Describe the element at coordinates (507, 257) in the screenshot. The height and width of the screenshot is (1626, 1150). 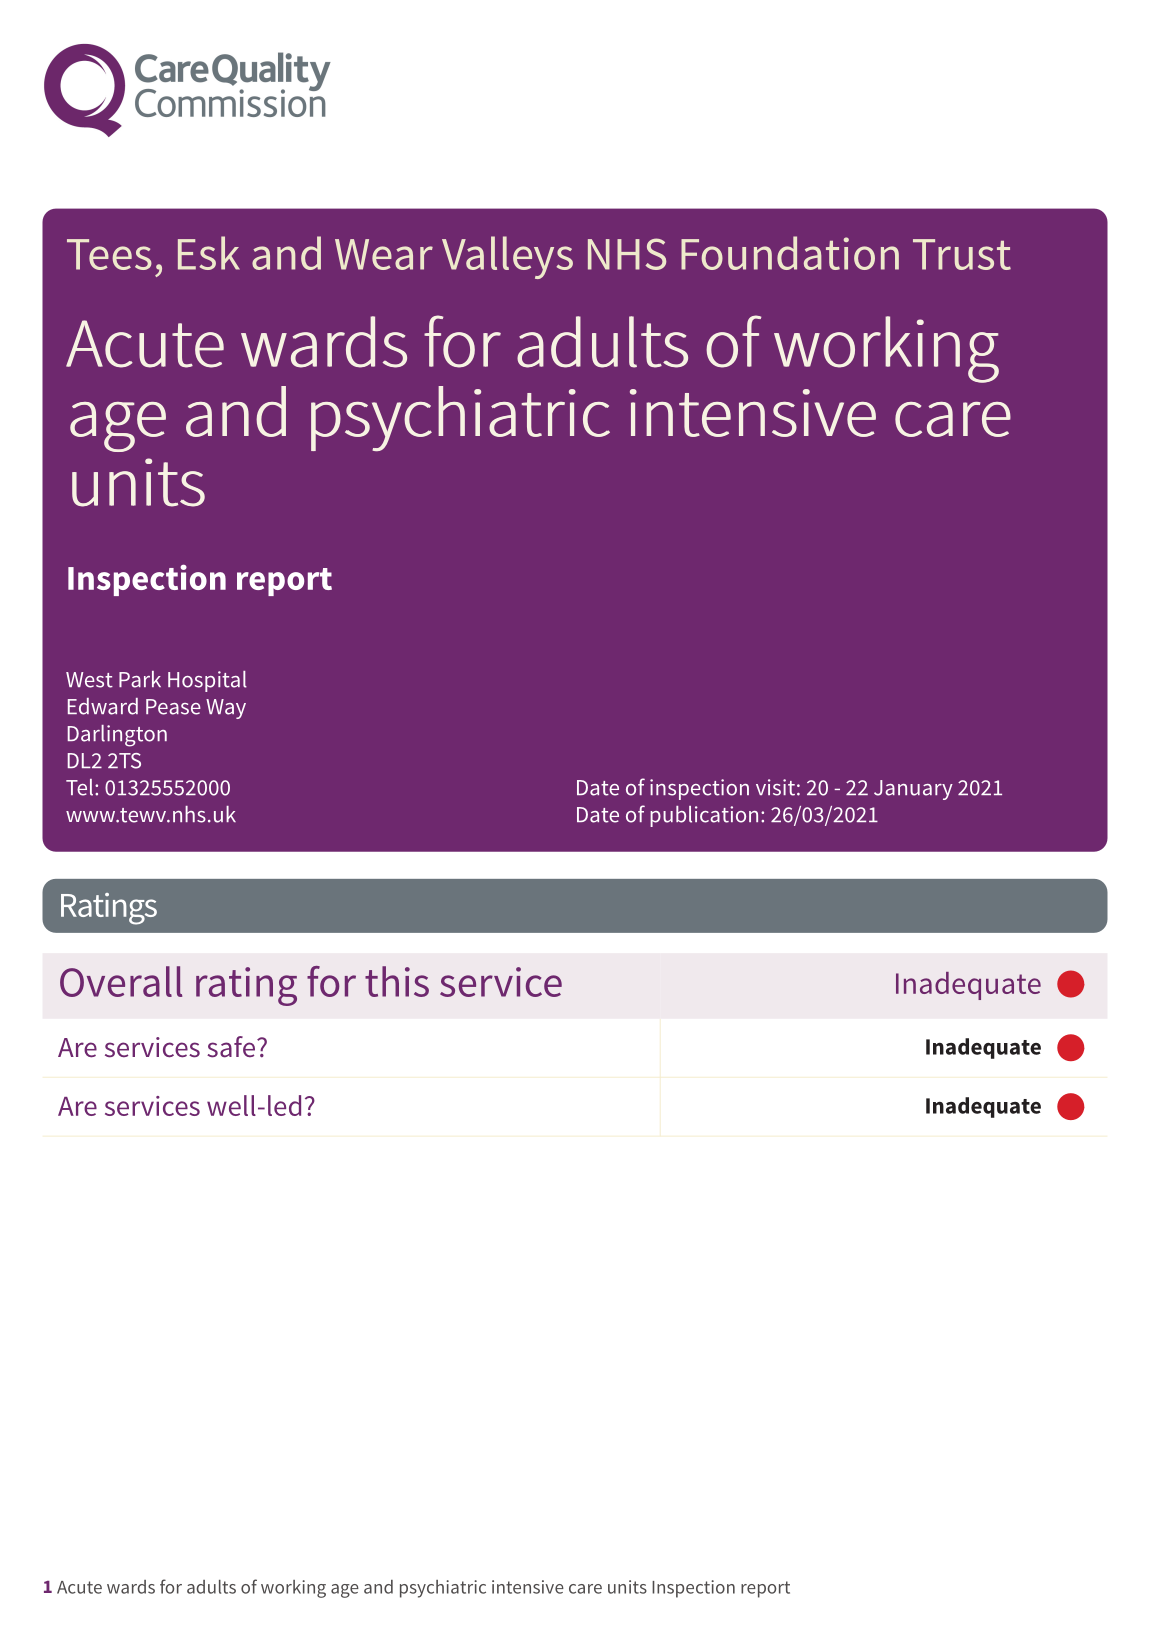
I see `Valleys` at that location.
